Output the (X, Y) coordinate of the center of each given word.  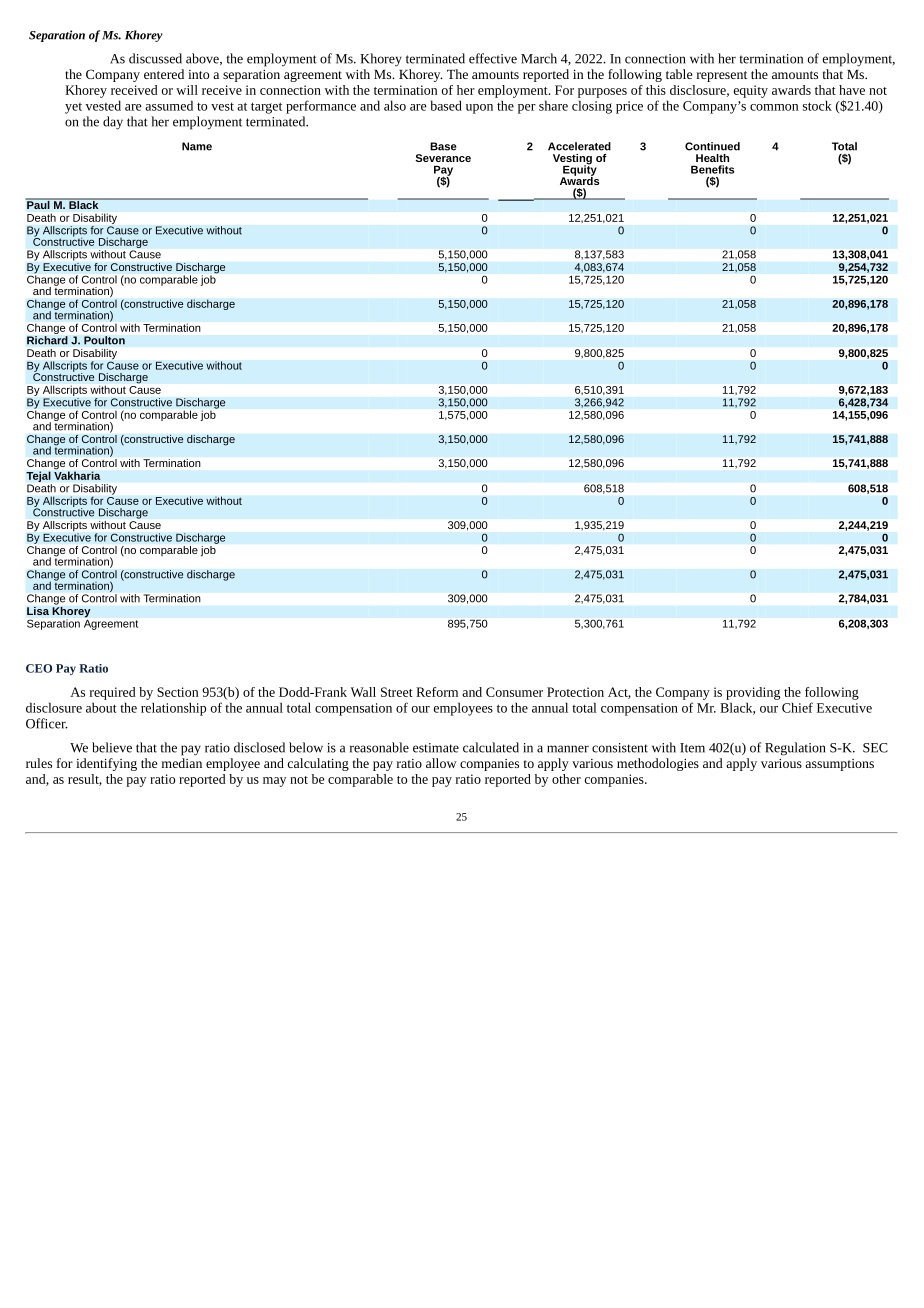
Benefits (712, 169)
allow (441, 763)
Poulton (104, 340)
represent (722, 76)
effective (493, 58)
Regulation (795, 749)
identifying (106, 764)
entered (164, 74)
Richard (47, 340)
